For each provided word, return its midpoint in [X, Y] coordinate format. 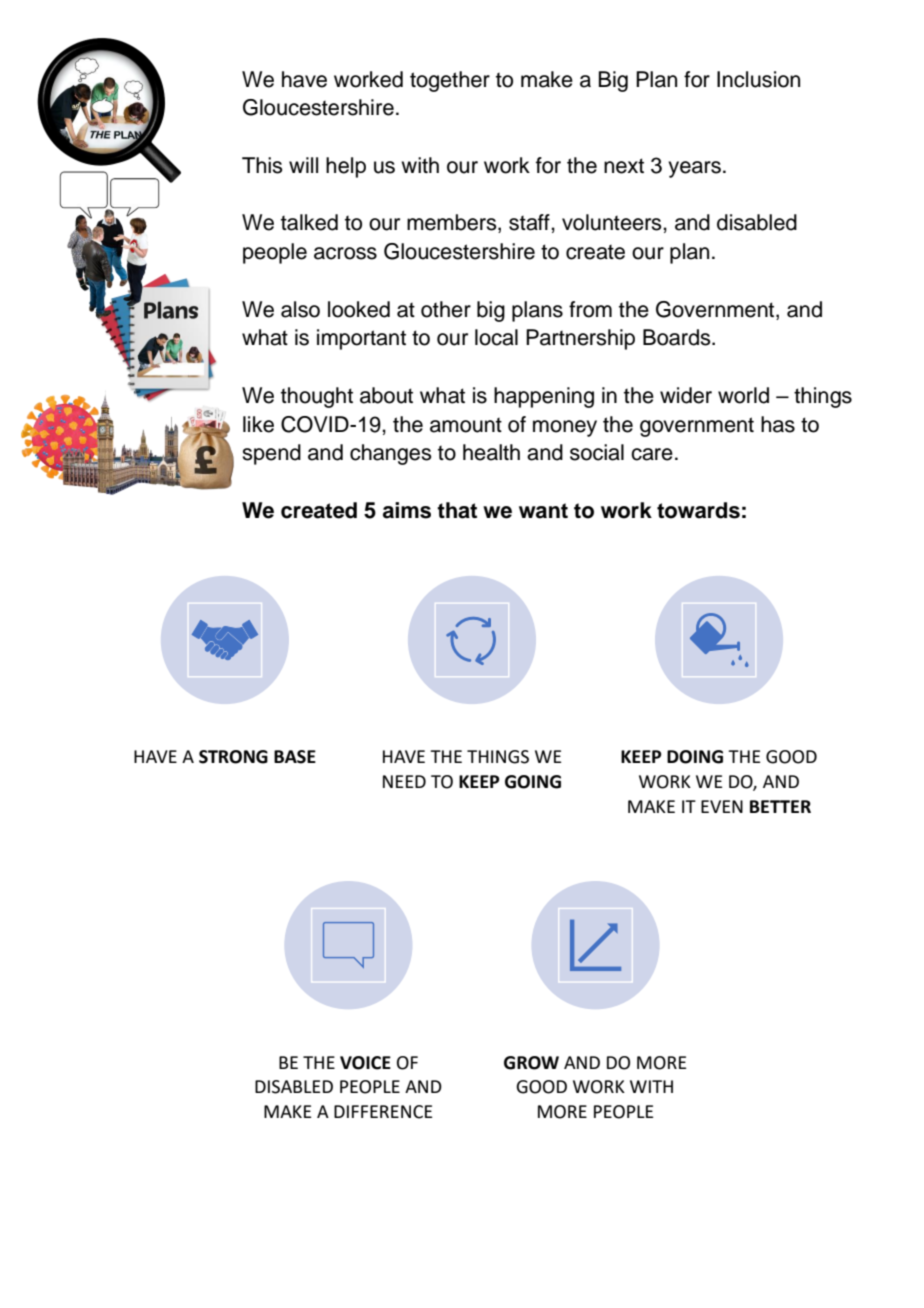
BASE [295, 757]
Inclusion [758, 79]
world [743, 395]
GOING [533, 782]
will [303, 165]
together [450, 81]
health [491, 452]
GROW [531, 1063]
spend [271, 454]
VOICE [365, 1063]
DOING [695, 757]
